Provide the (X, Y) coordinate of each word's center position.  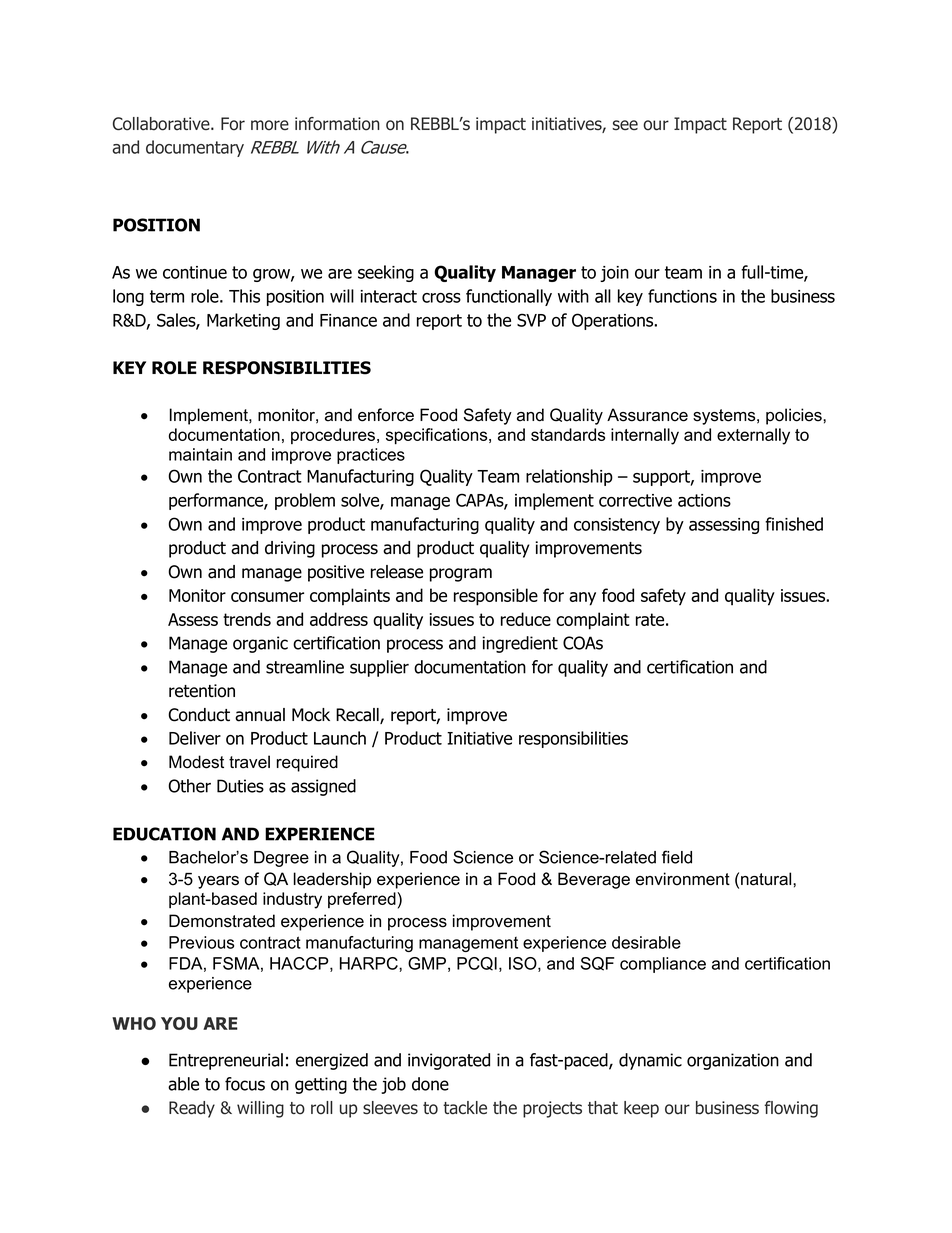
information (337, 124)
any (582, 599)
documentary (195, 148)
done (430, 1084)
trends (247, 619)
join (614, 274)
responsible (496, 597)
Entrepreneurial (226, 1061)
